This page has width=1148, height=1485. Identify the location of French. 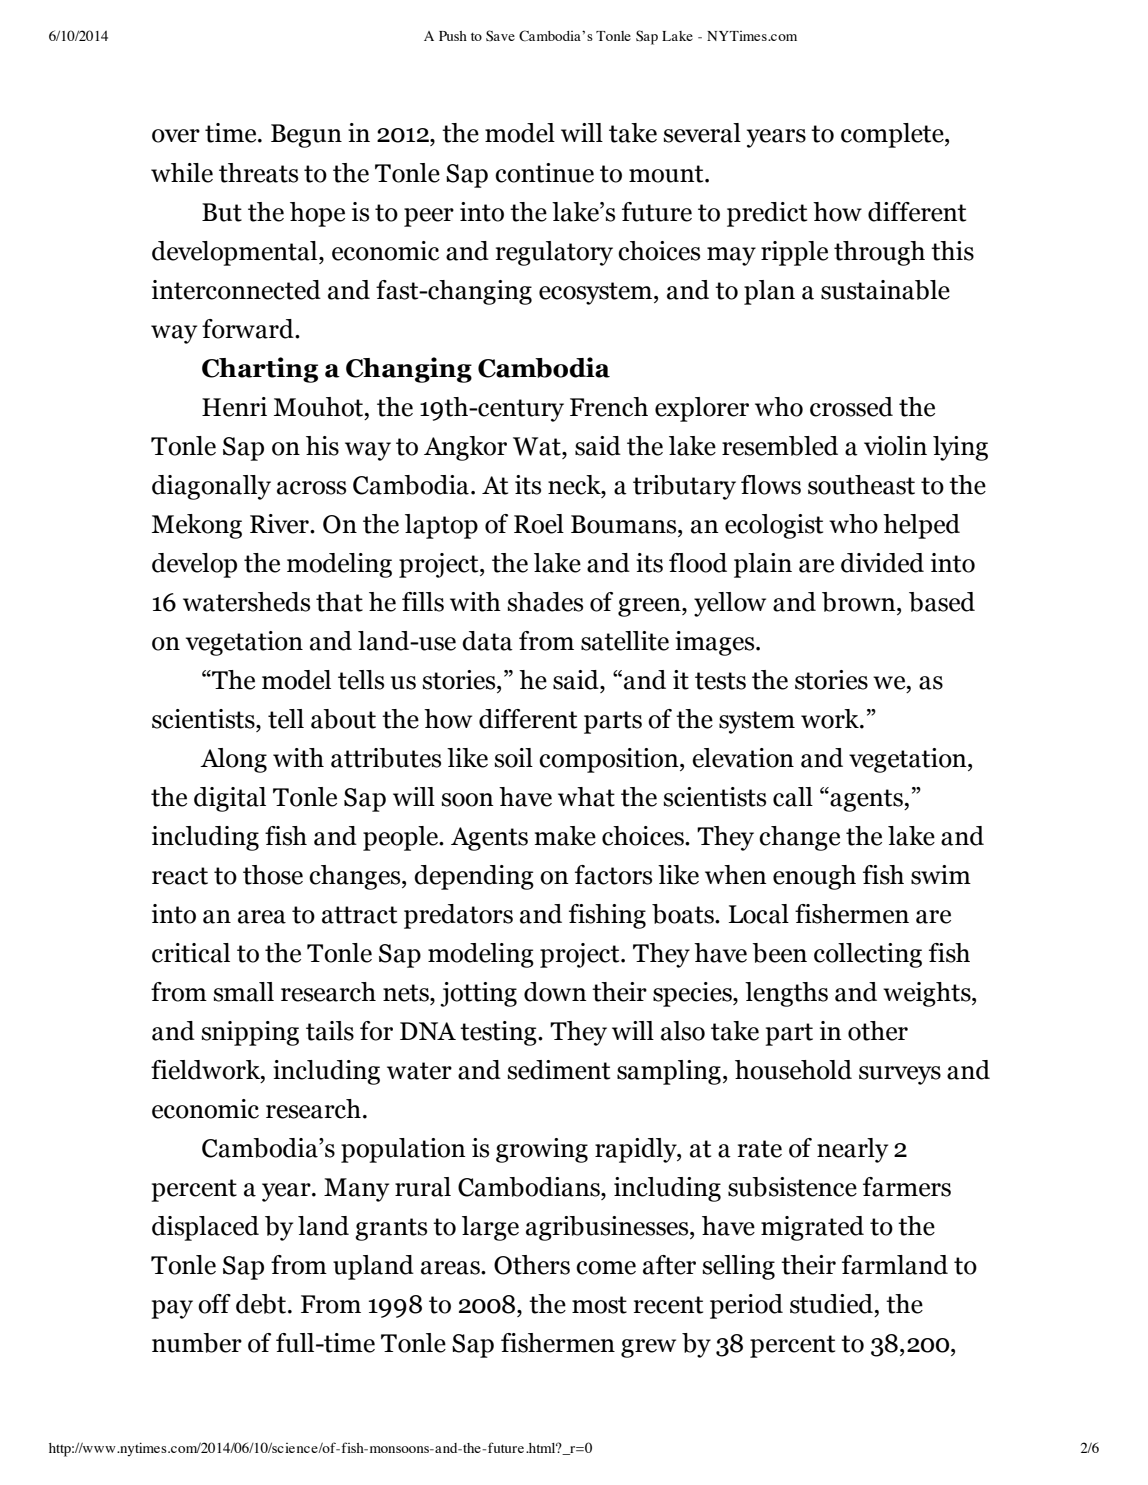
(609, 407).
